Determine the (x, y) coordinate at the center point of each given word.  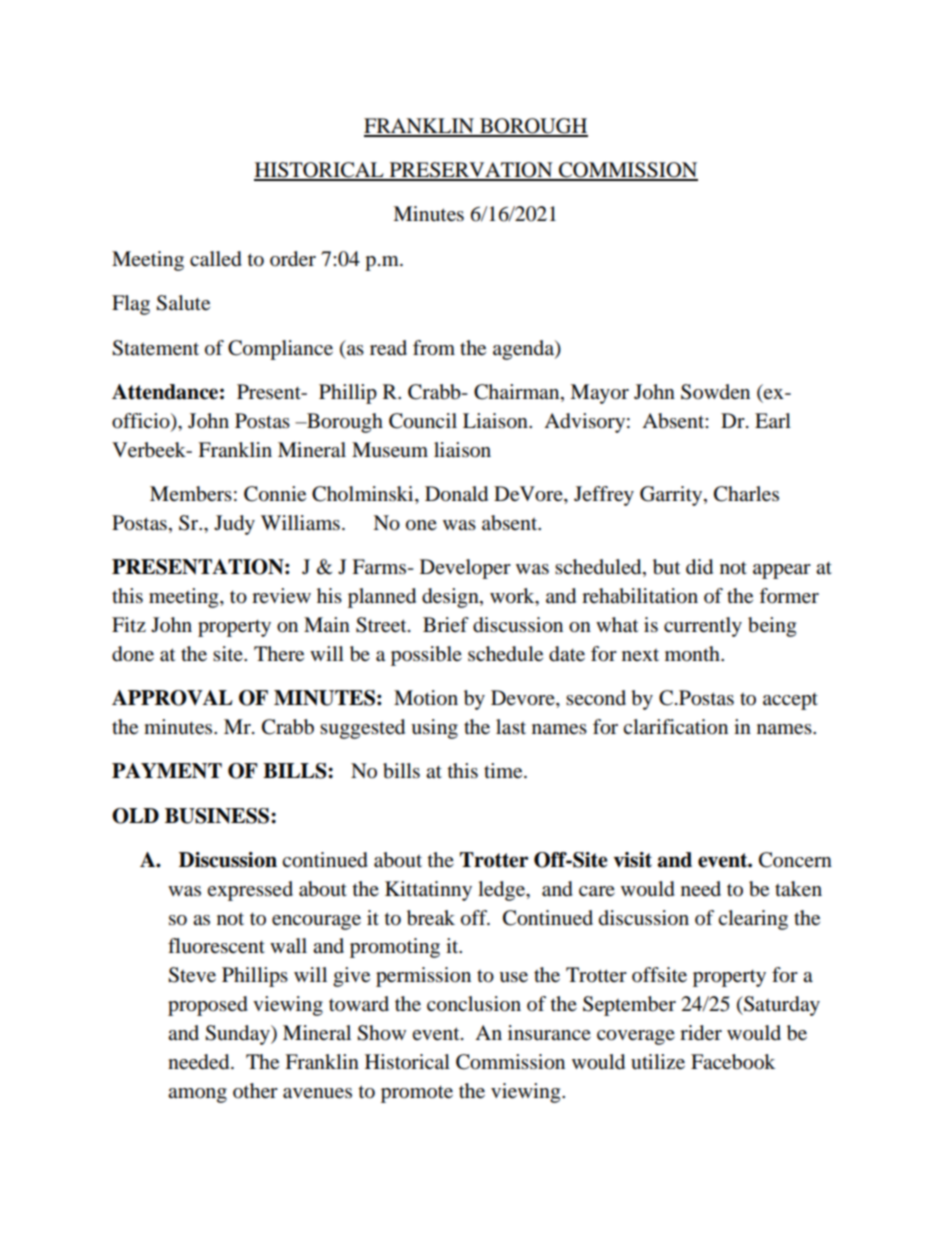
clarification (675, 727)
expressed (250, 891)
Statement (155, 348)
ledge (502, 891)
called (216, 259)
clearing (753, 920)
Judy (234, 525)
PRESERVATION (471, 171)
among (197, 1095)
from (434, 348)
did (699, 567)
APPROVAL (172, 698)
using (434, 729)
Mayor (599, 394)
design (451, 598)
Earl (773, 420)
